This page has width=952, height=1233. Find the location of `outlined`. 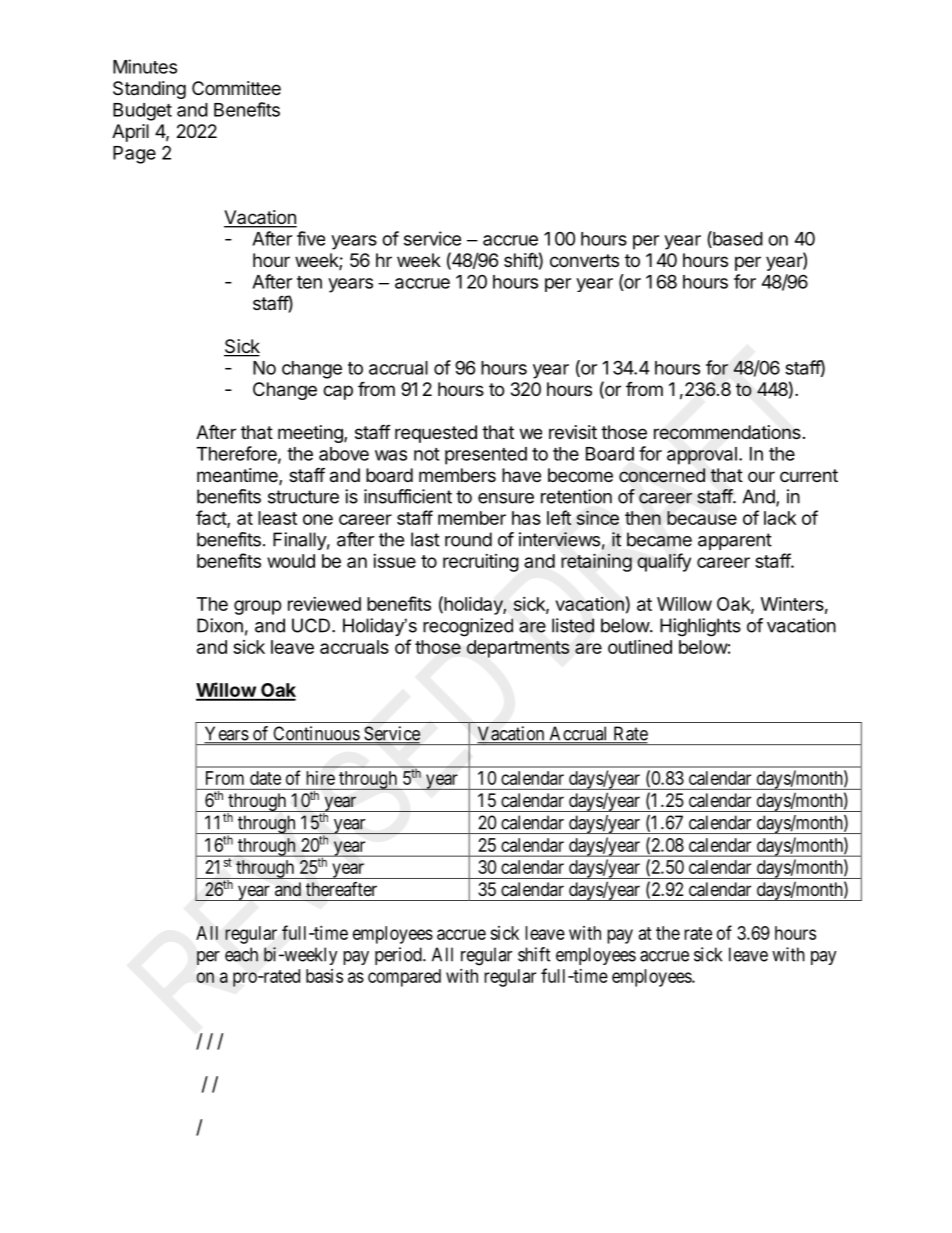

outlined is located at coordinates (640, 646).
